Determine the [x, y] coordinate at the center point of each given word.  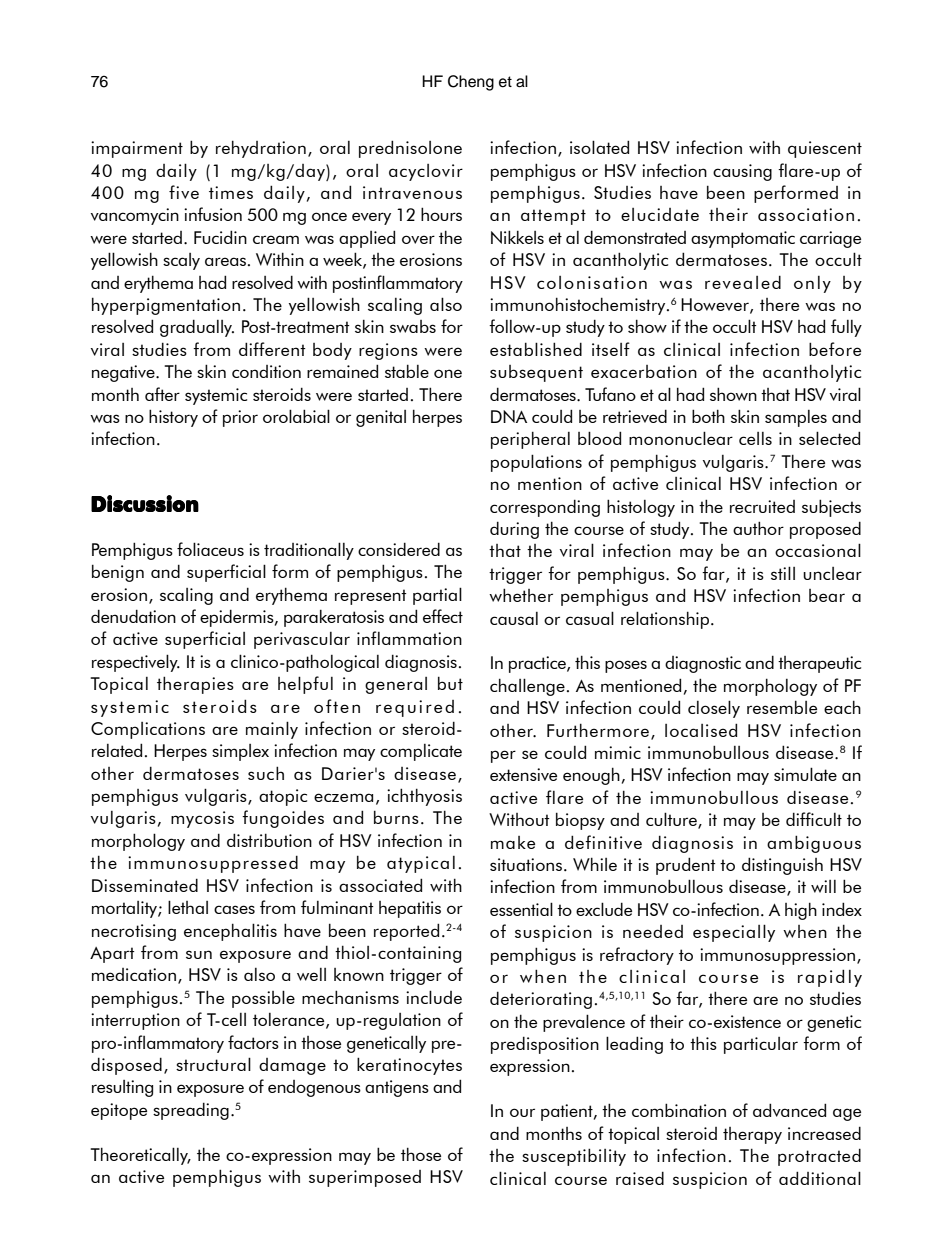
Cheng [471, 83]
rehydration [261, 149]
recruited [762, 506]
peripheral [530, 440]
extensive [523, 774]
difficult [814, 819]
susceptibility [574, 1157]
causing [742, 172]
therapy [752, 1135]
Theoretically [140, 1156]
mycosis [202, 819]
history [173, 418]
